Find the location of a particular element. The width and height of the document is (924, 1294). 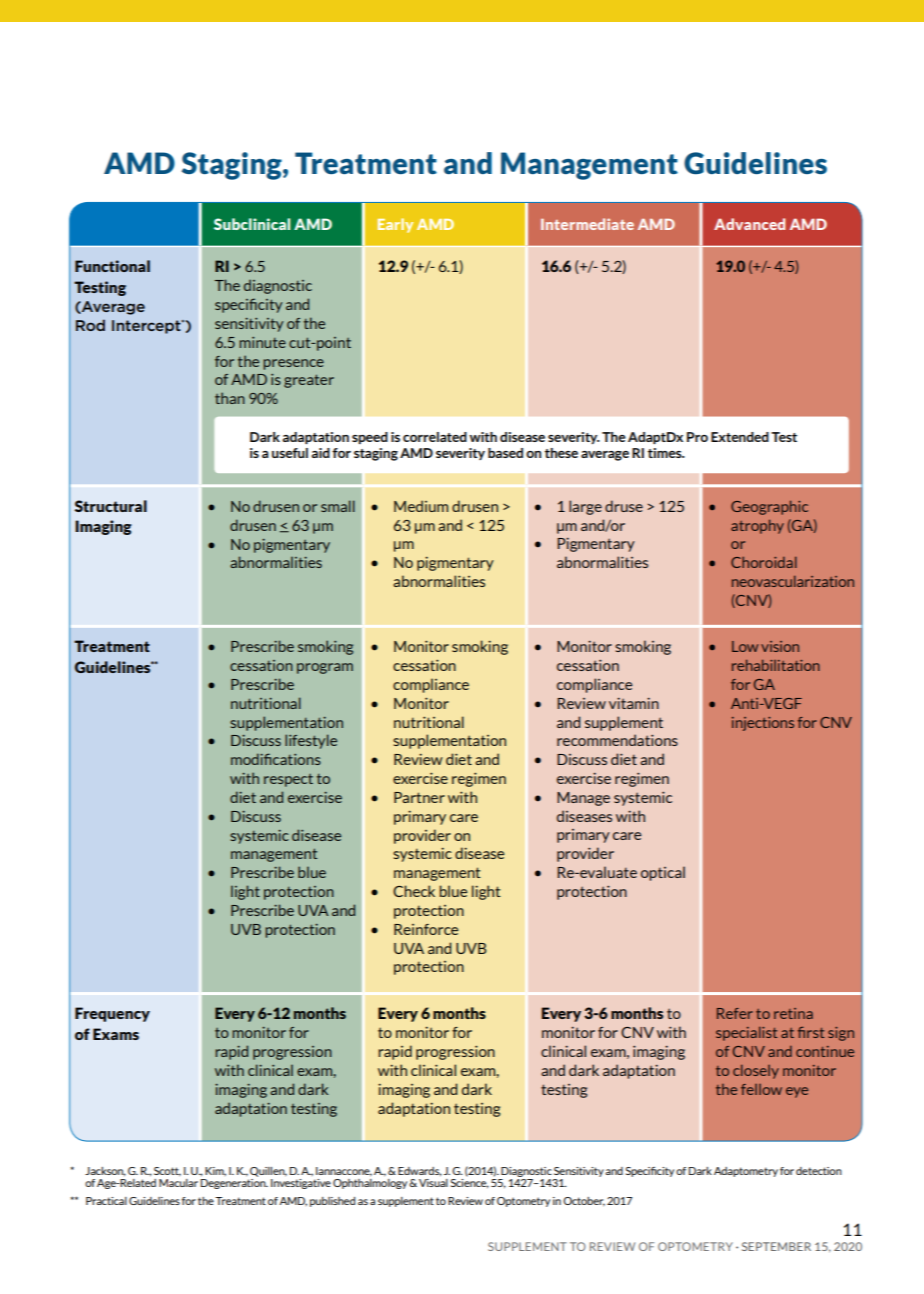

modifications is located at coordinates (276, 759).
